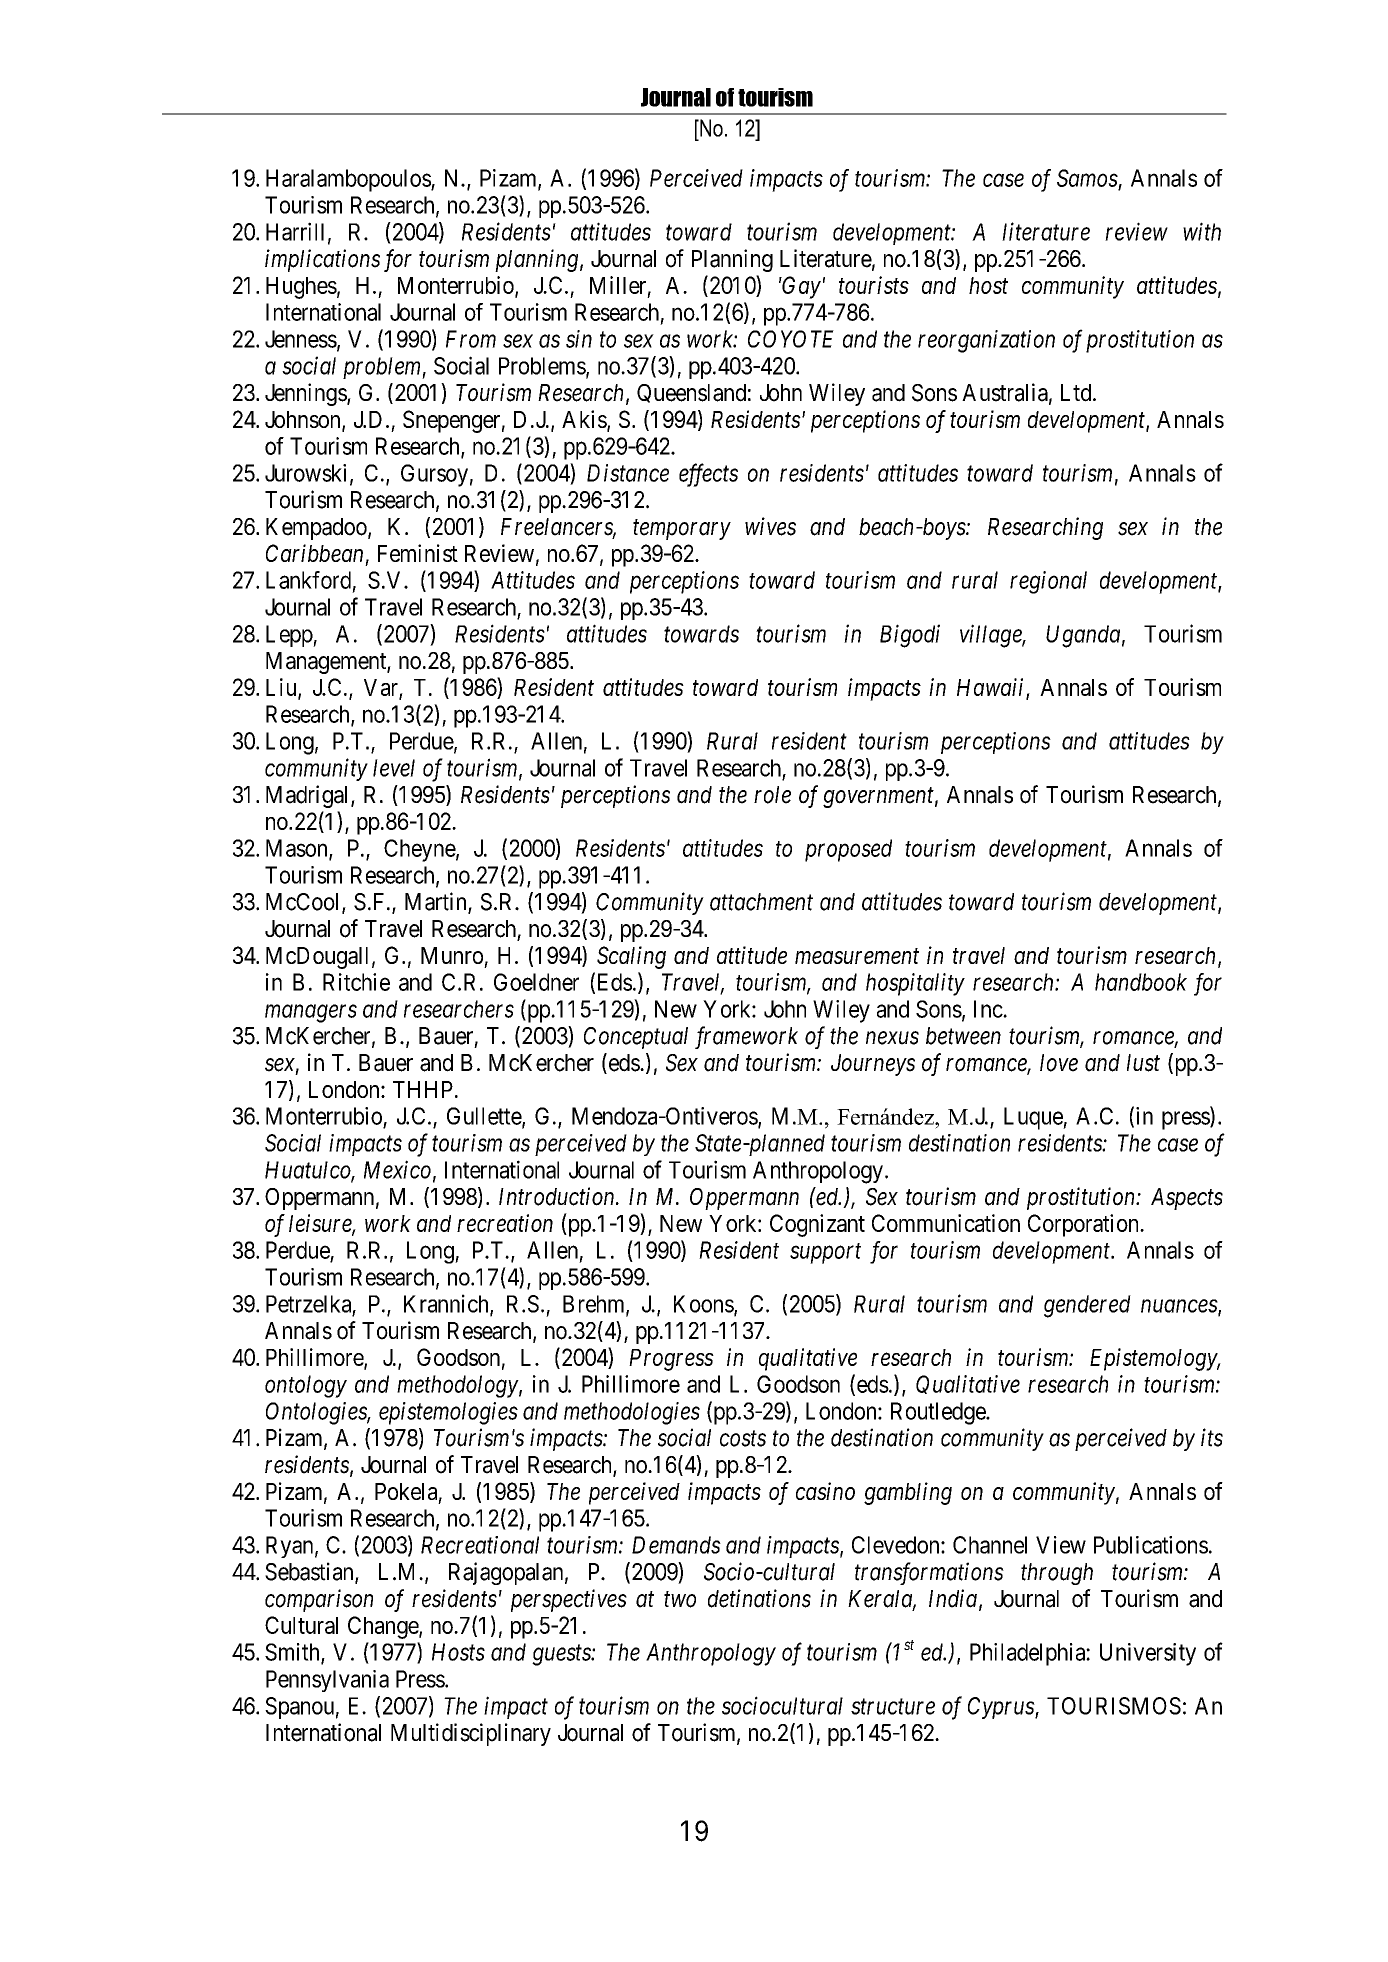 The image size is (1388, 1962). What do you see at coordinates (322, 260) in the screenshot?
I see `implications` at bounding box center [322, 260].
